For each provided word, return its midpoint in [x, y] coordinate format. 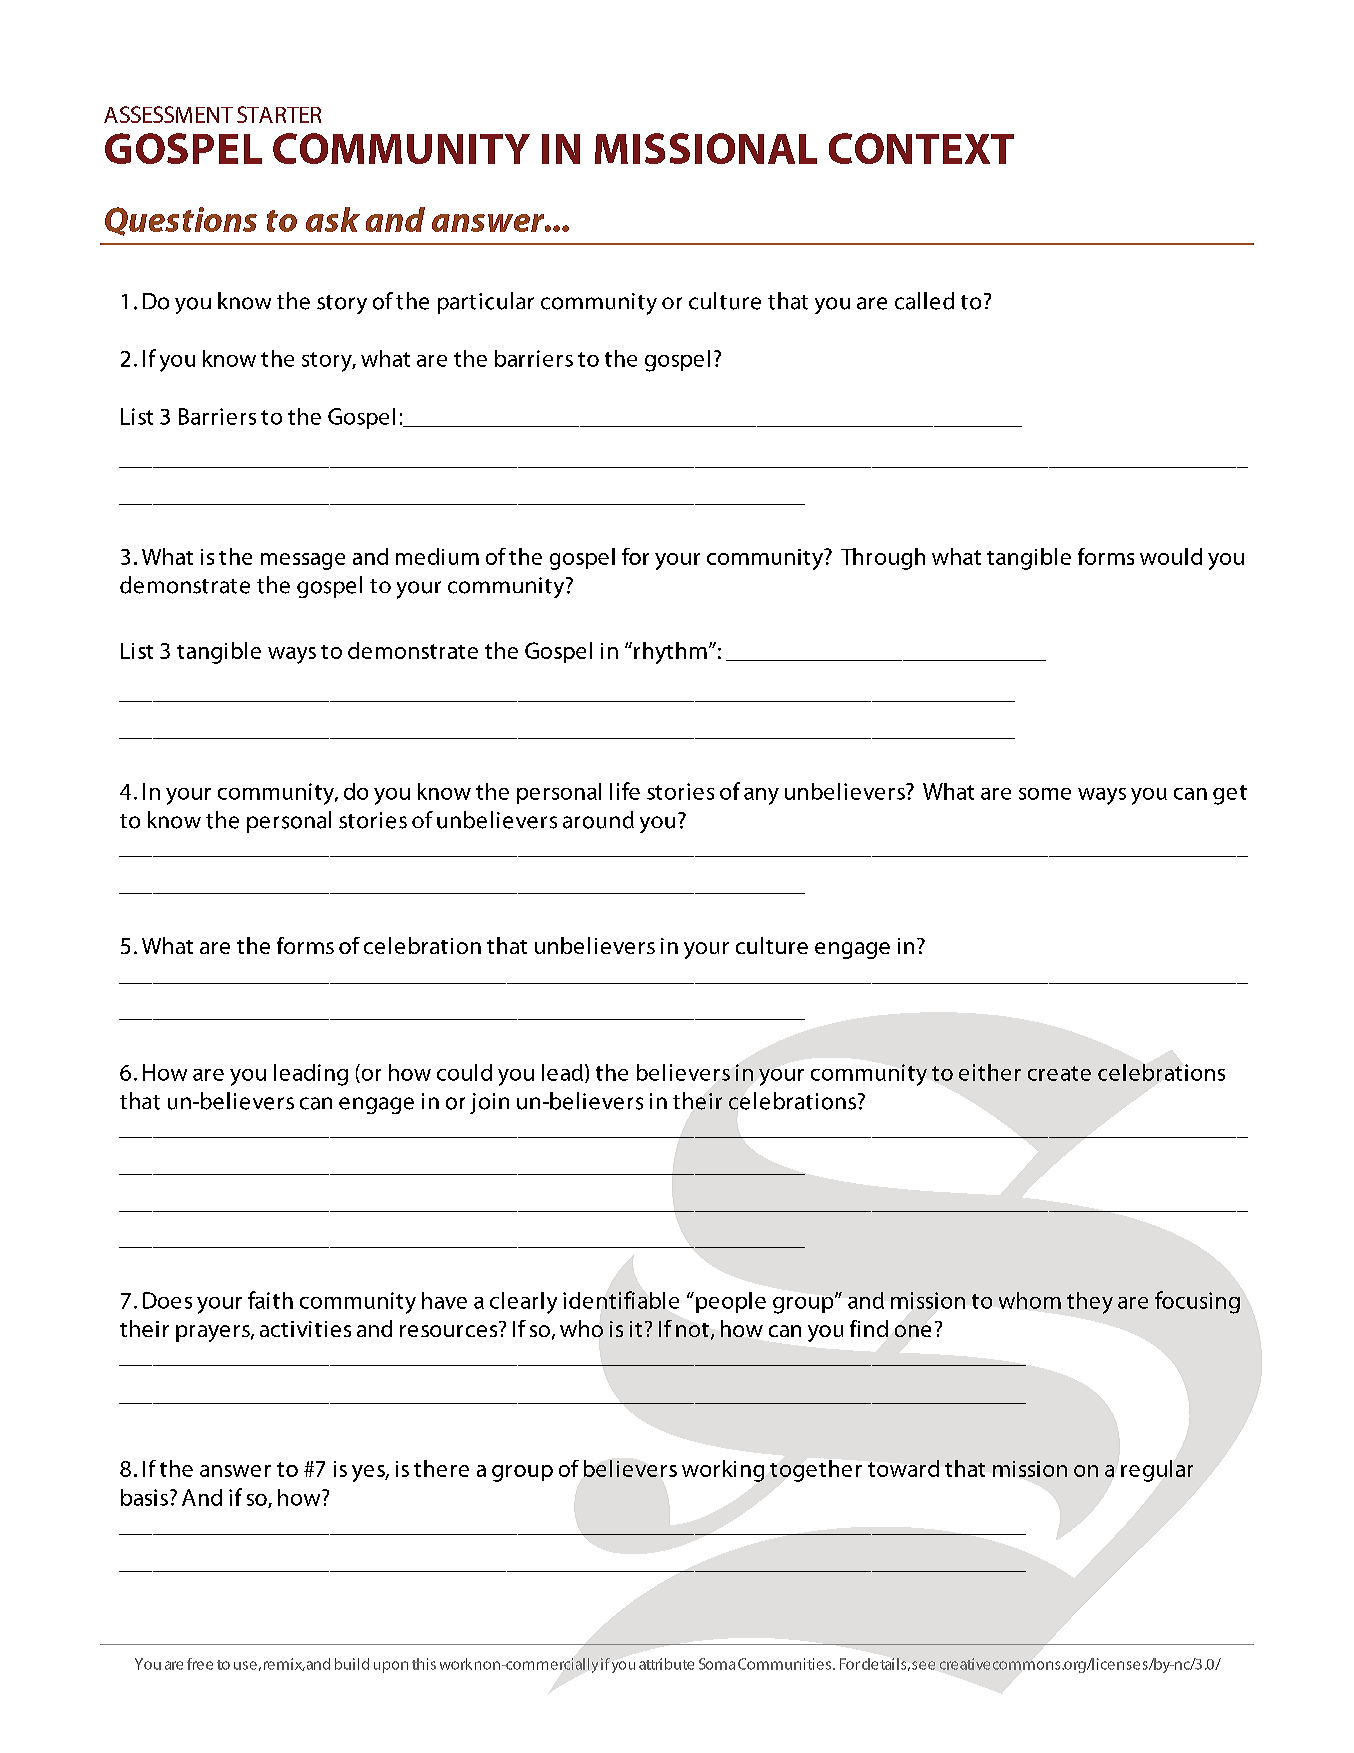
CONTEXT [921, 148]
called [924, 301]
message [303, 561]
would [1171, 556]
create [1059, 1073]
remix [284, 1664]
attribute [666, 1664]
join [489, 1103]
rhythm [670, 653]
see [923, 1665]
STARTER [279, 114]
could [464, 1072]
